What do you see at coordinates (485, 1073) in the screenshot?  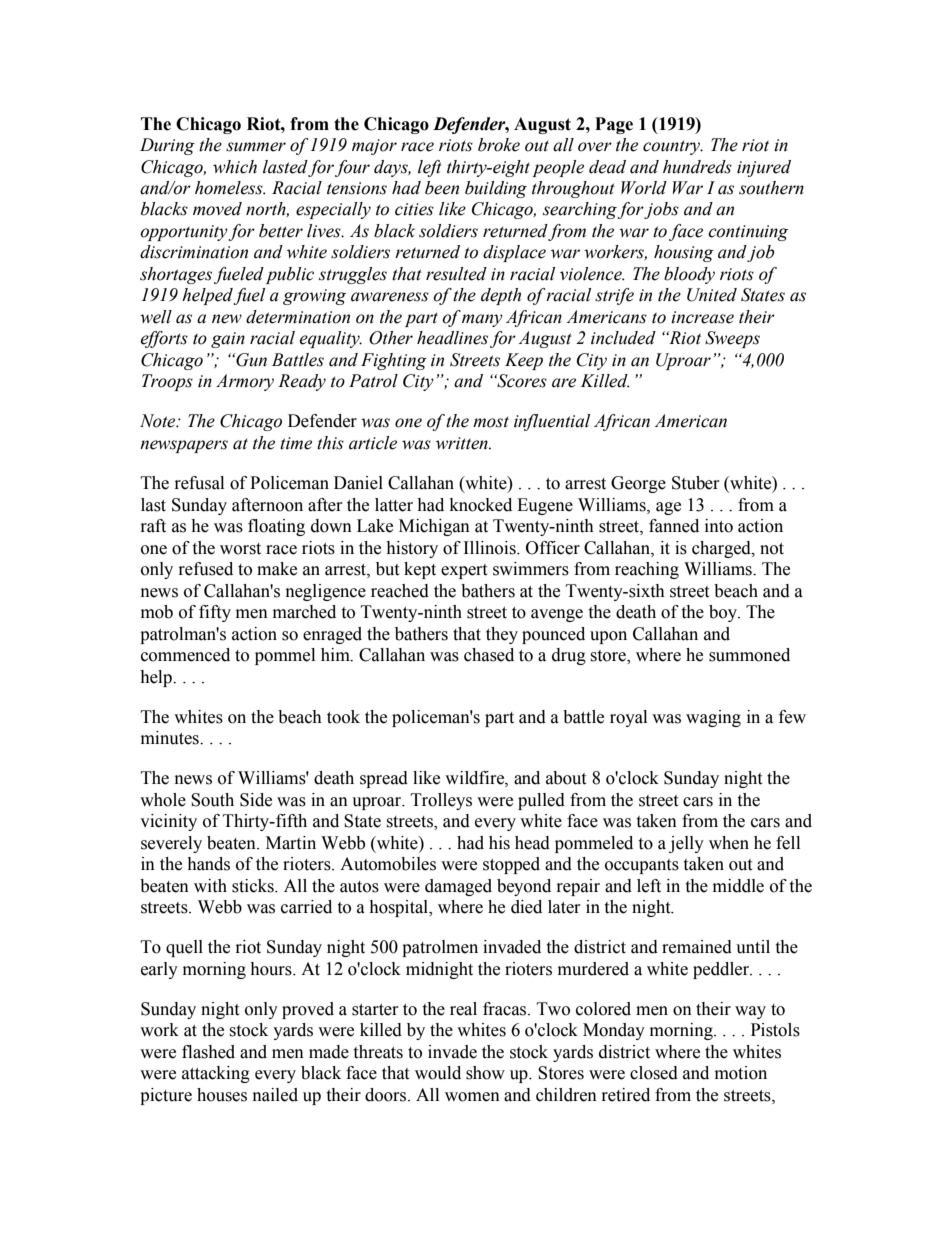 I see `show` at bounding box center [485, 1073].
